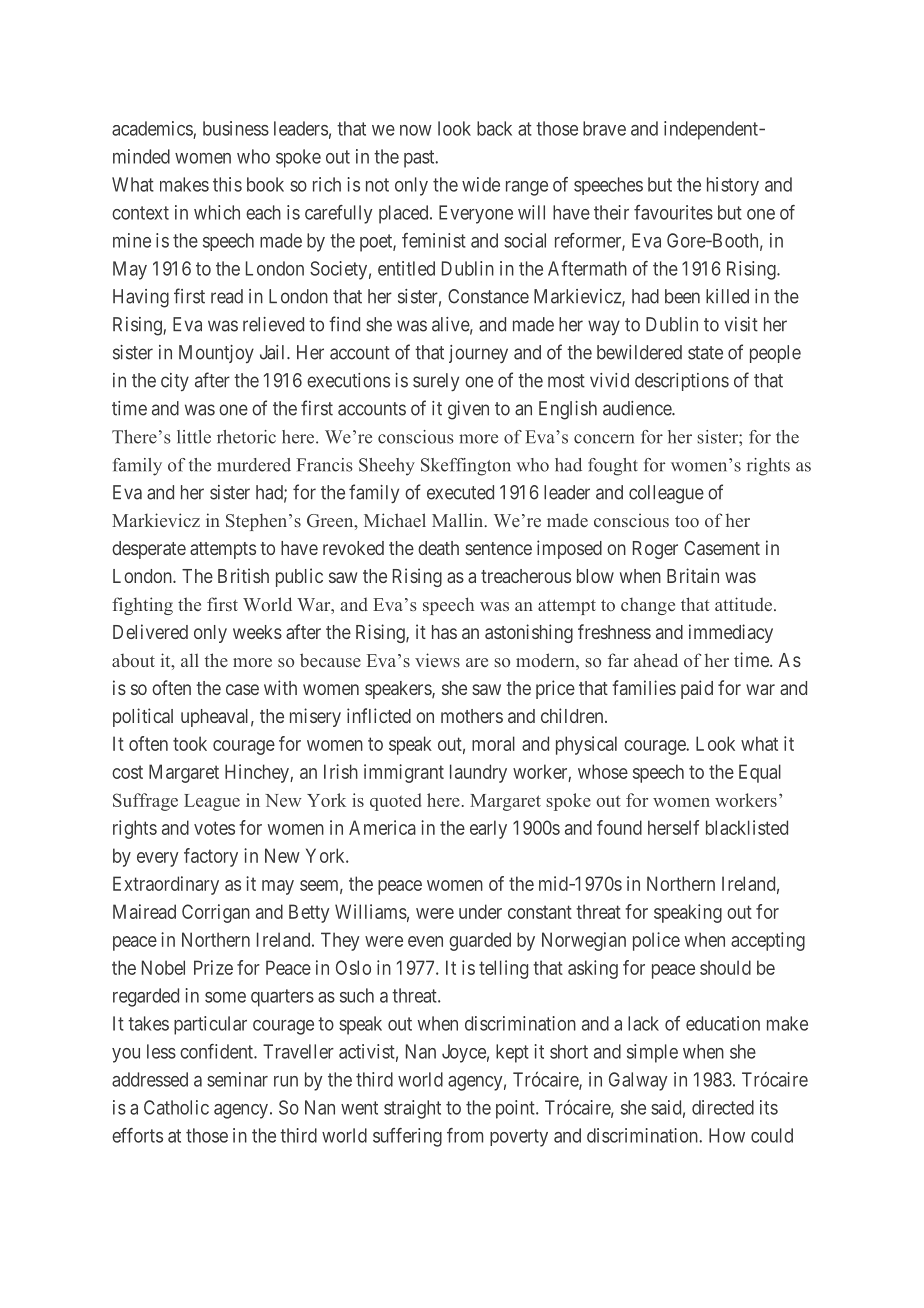 The image size is (924, 1308). What do you see at coordinates (412, 1109) in the screenshot?
I see `straight` at bounding box center [412, 1109].
